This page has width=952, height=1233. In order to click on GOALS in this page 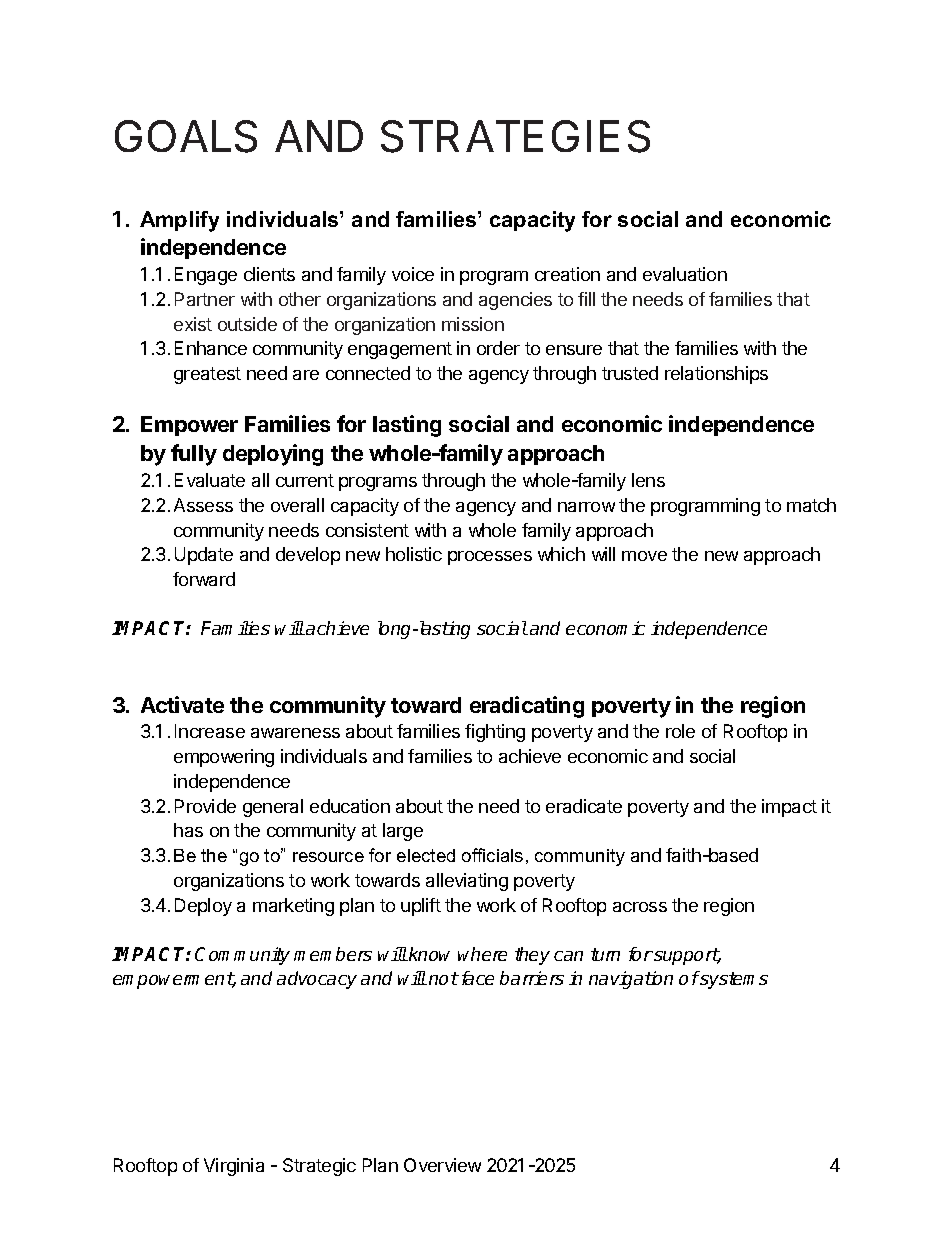, I will do `click(186, 136)`.
